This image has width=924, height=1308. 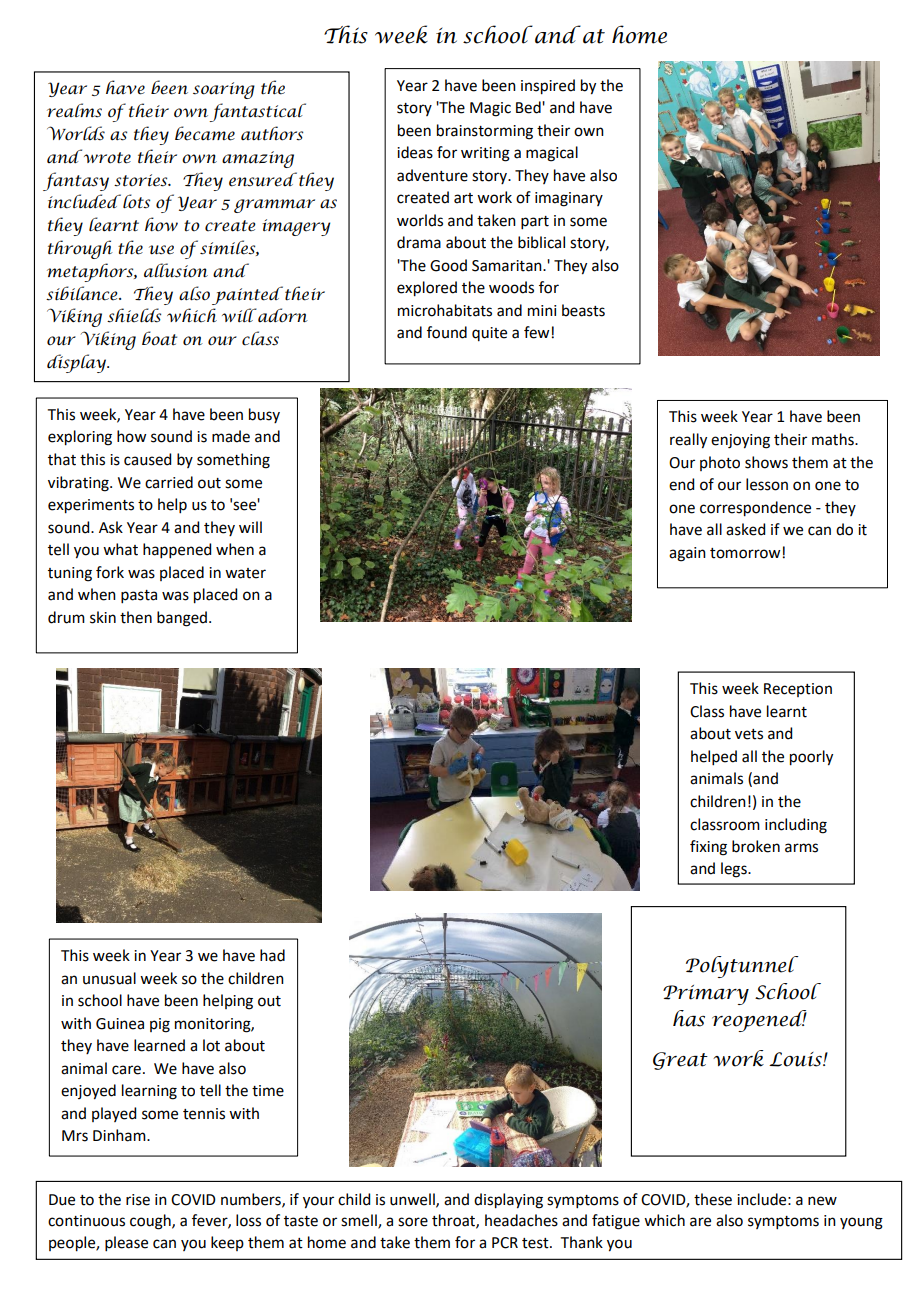 I want to click on banged, so click(x=182, y=619).
